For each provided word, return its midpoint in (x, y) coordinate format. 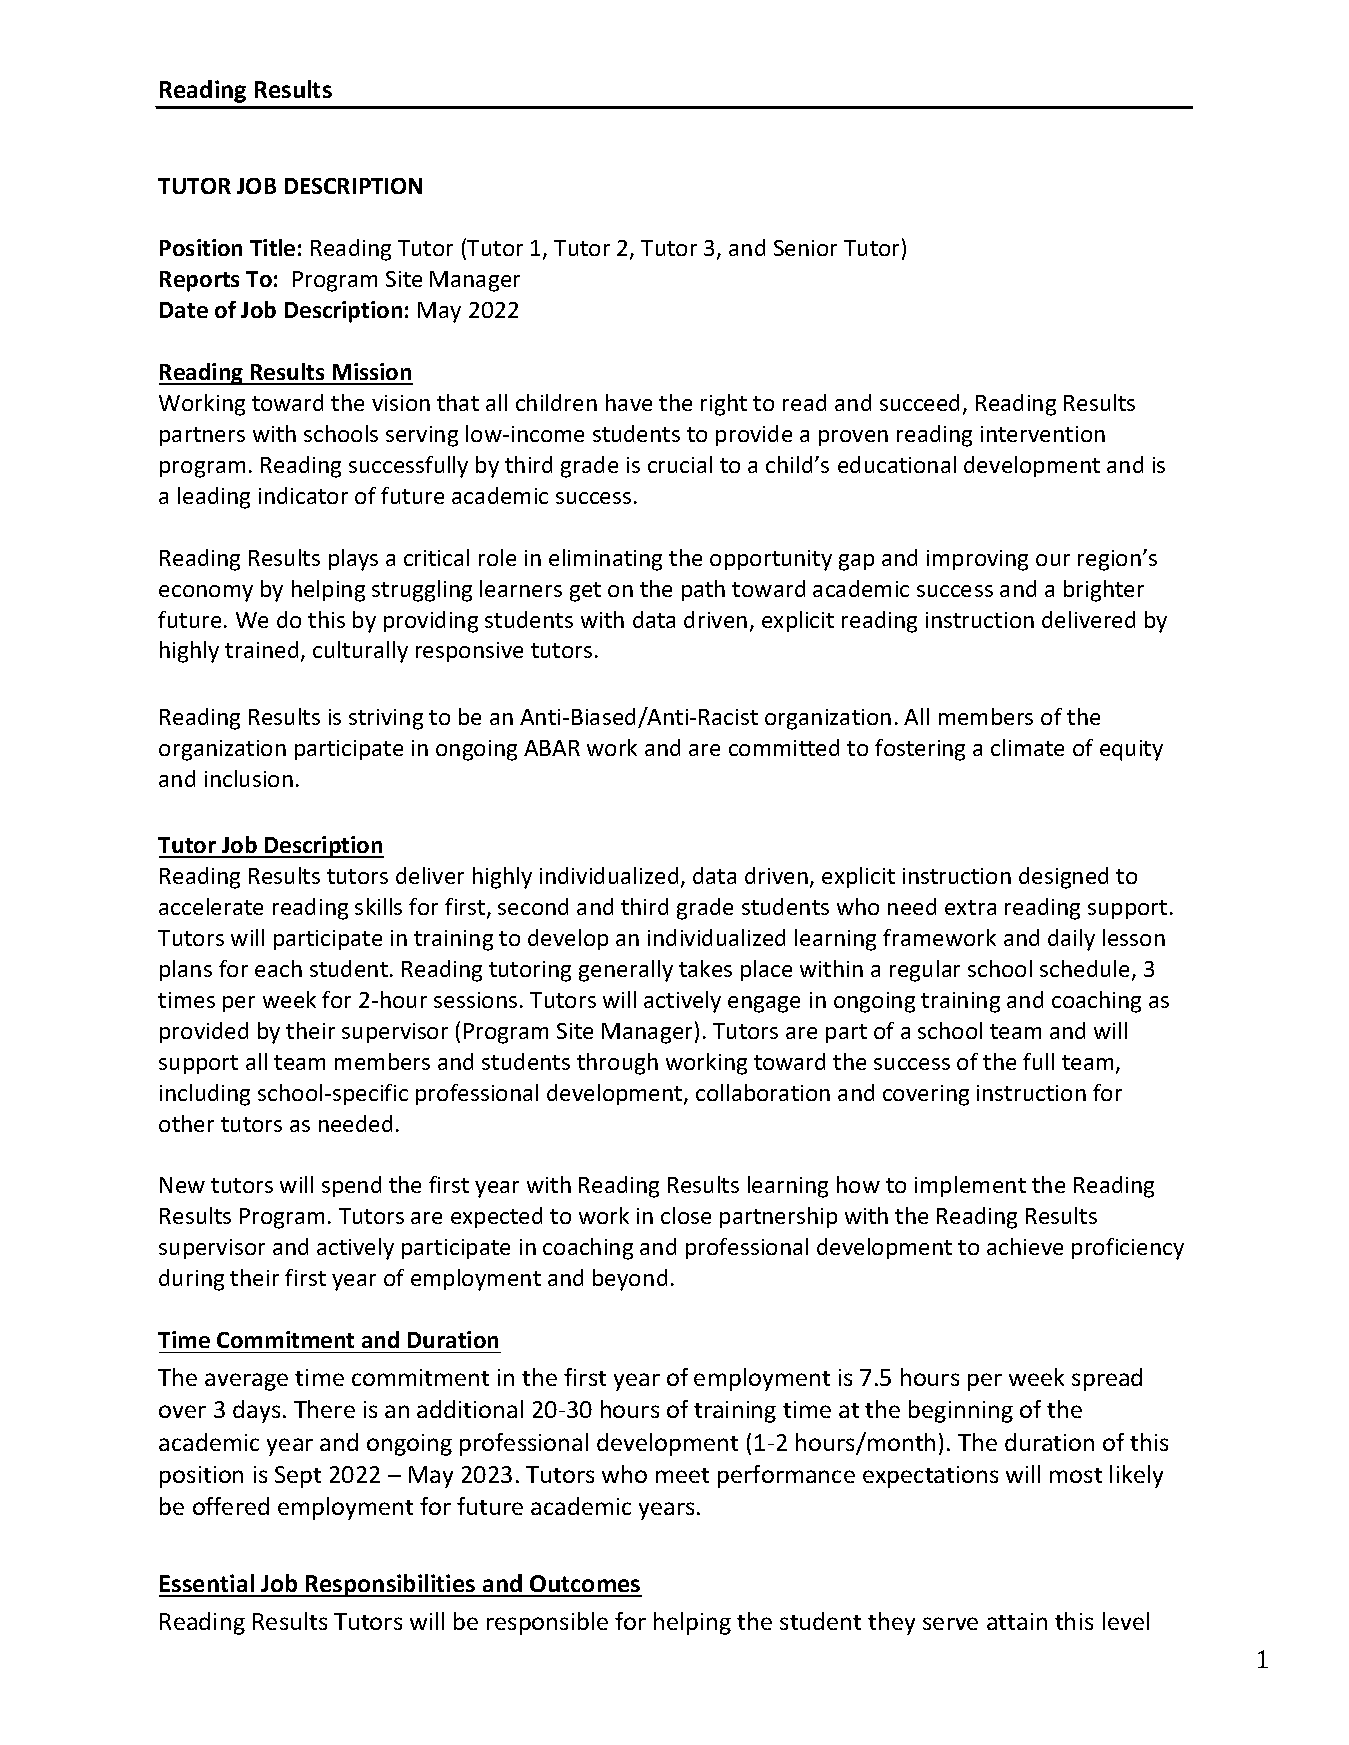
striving (386, 719)
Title (272, 247)
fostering (920, 750)
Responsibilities (391, 1585)
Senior (805, 248)
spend (351, 1186)
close (686, 1215)
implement (970, 1186)
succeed (919, 402)
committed (784, 747)
